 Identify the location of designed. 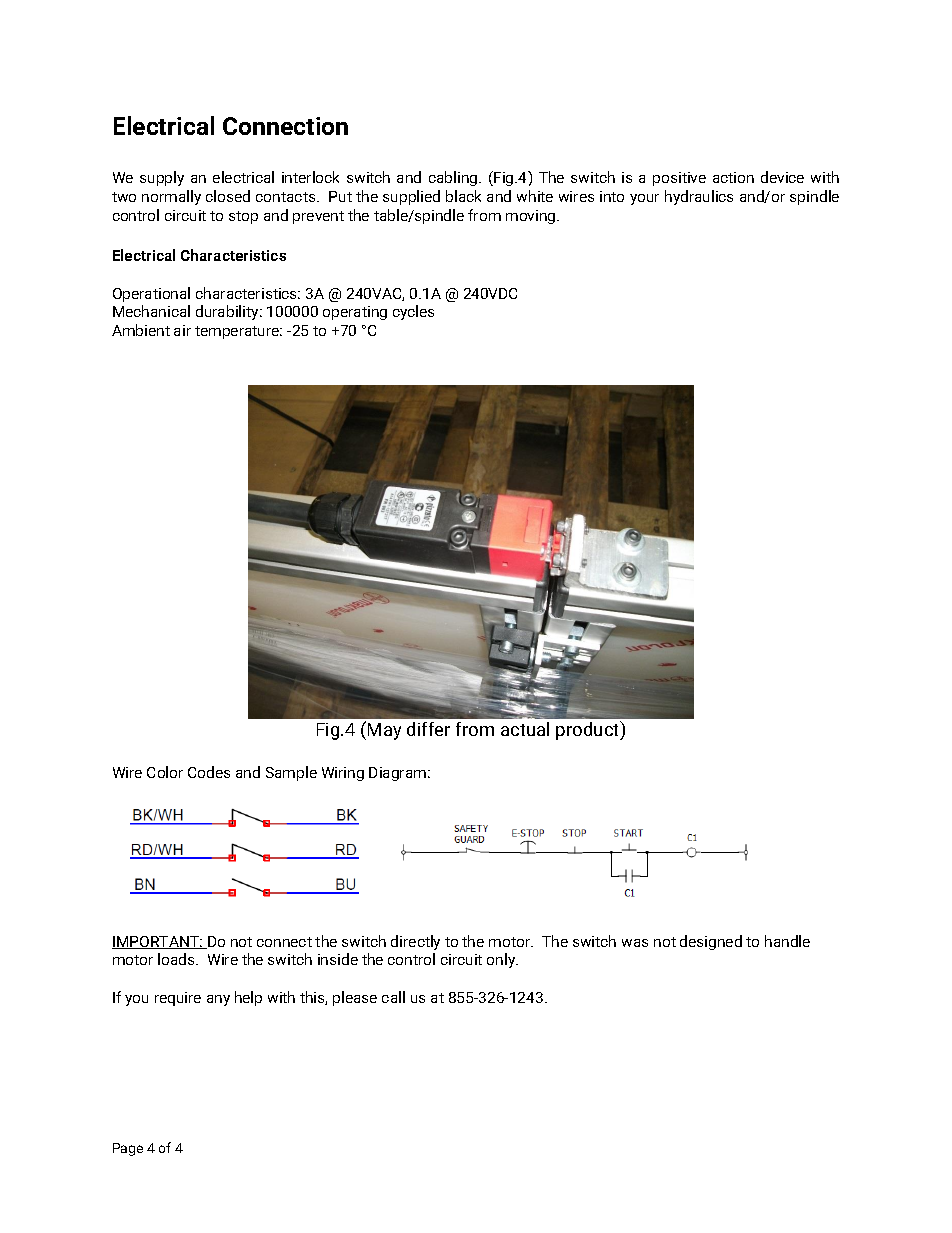
(711, 942).
